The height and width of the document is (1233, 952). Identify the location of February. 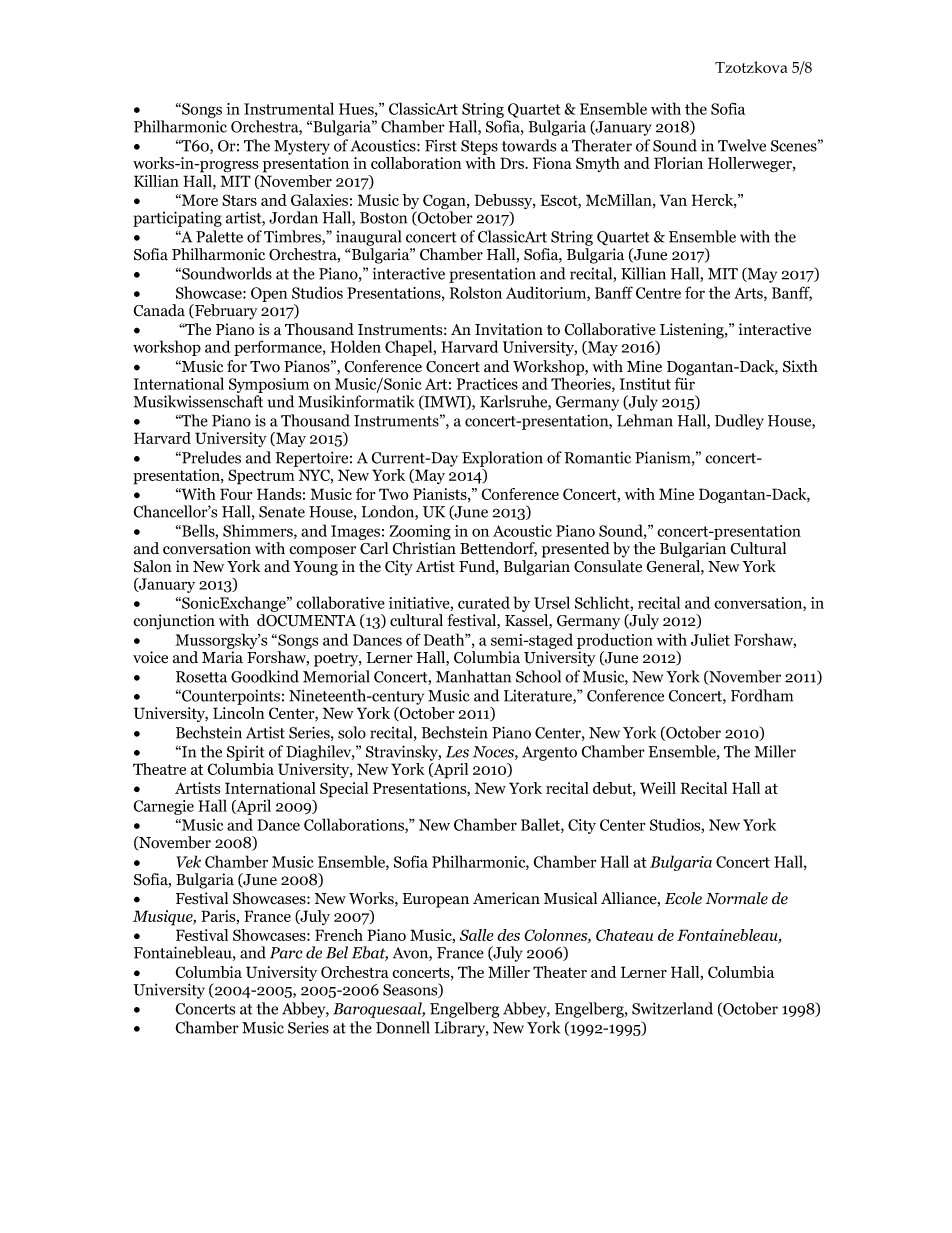
(225, 312).
